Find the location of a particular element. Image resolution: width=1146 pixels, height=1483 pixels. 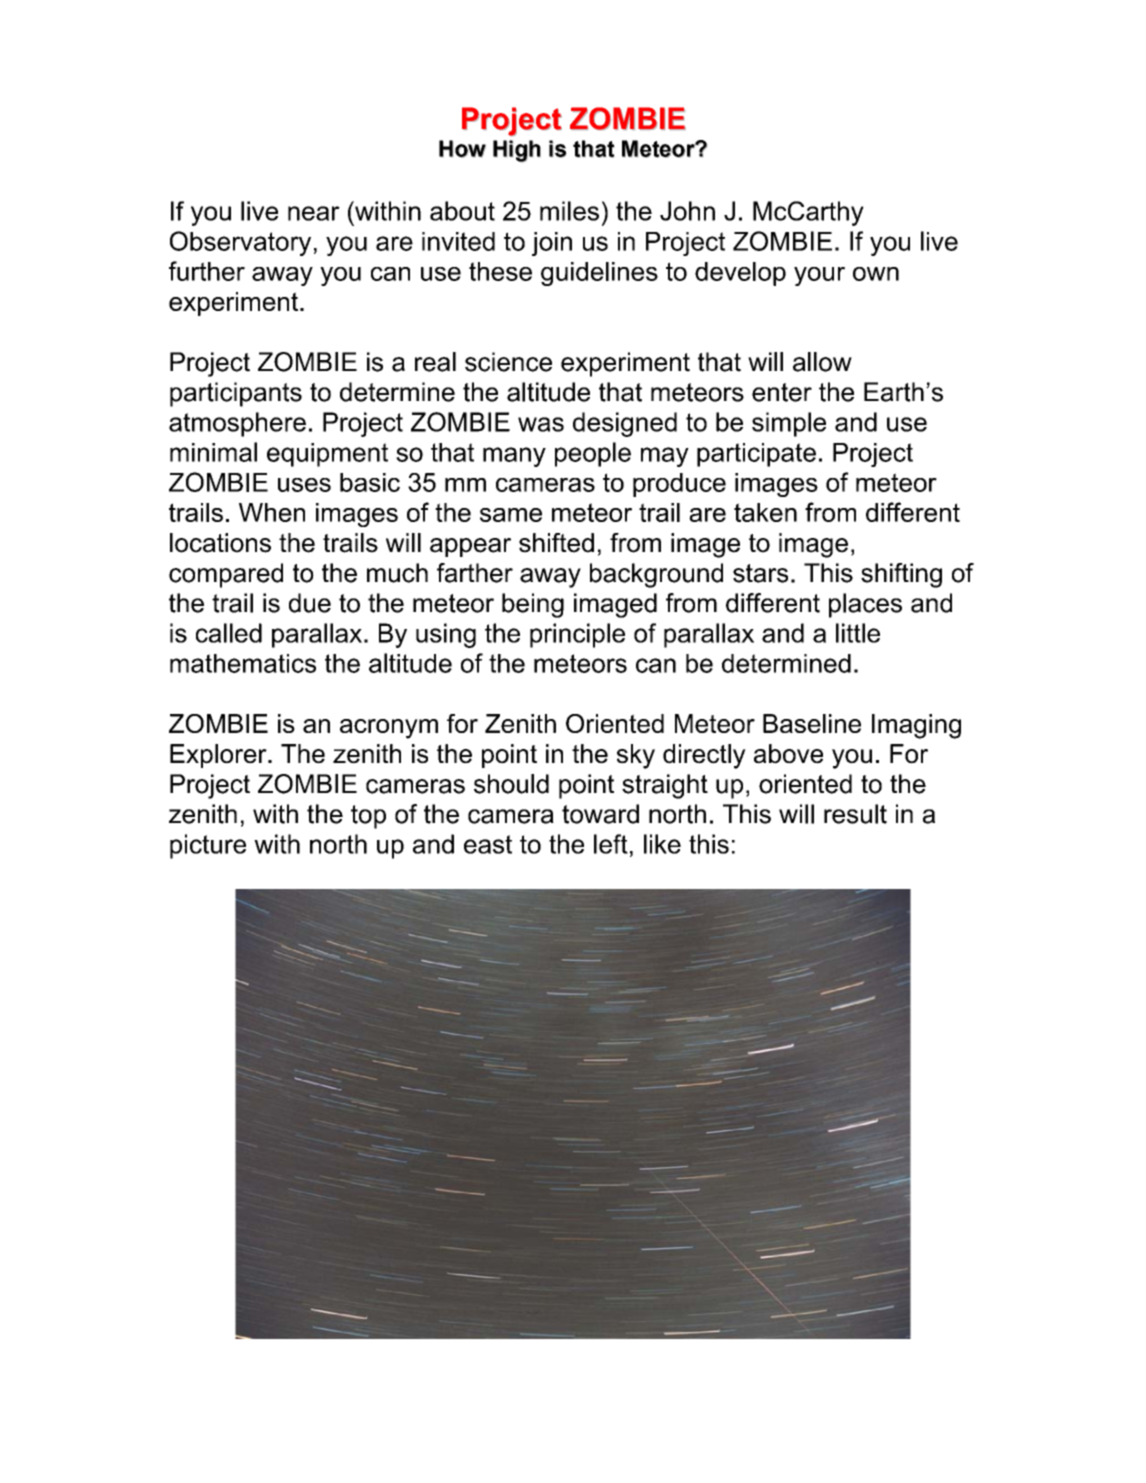

sky is located at coordinates (636, 756).
